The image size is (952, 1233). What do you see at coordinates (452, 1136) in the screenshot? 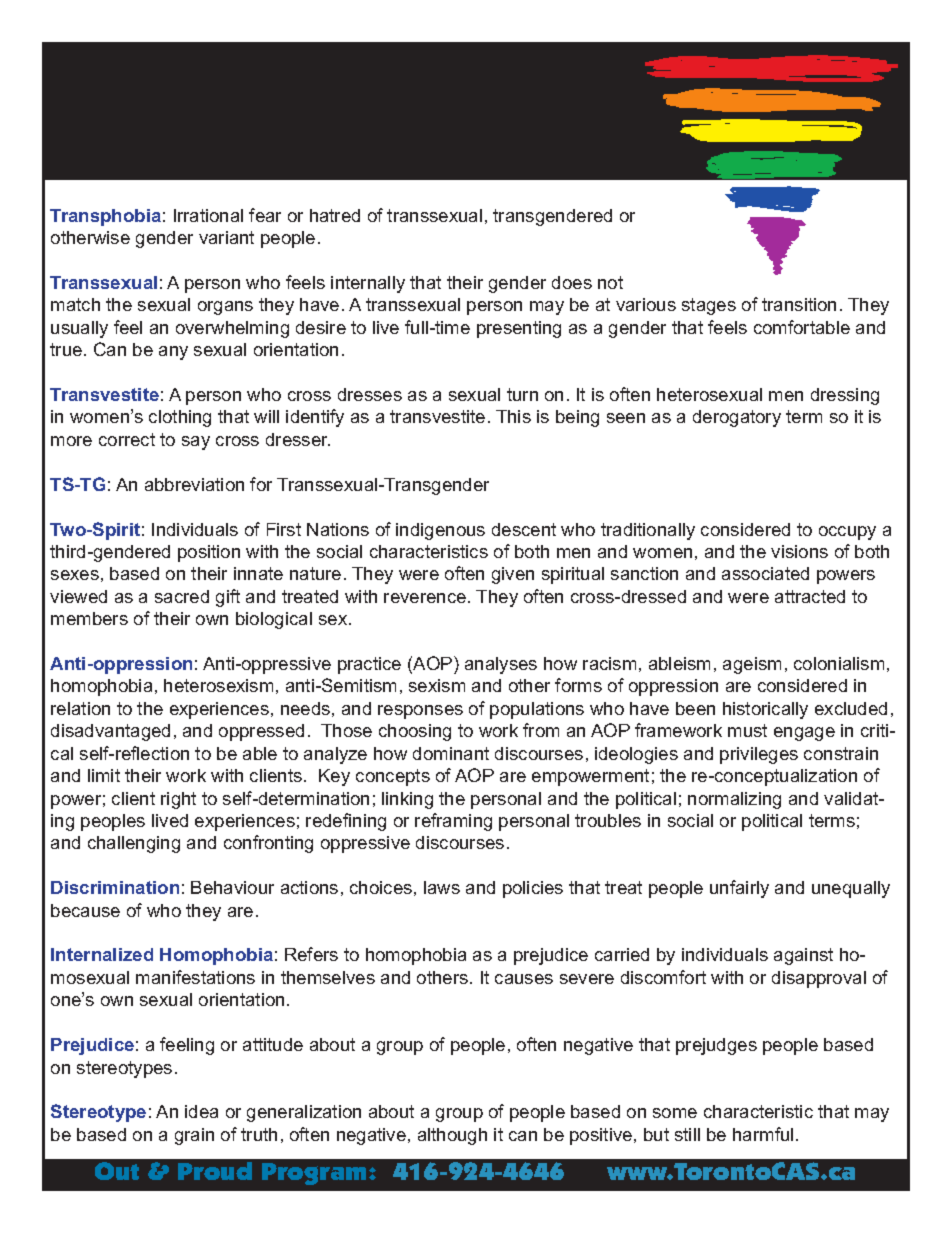
I see `although` at bounding box center [452, 1136].
